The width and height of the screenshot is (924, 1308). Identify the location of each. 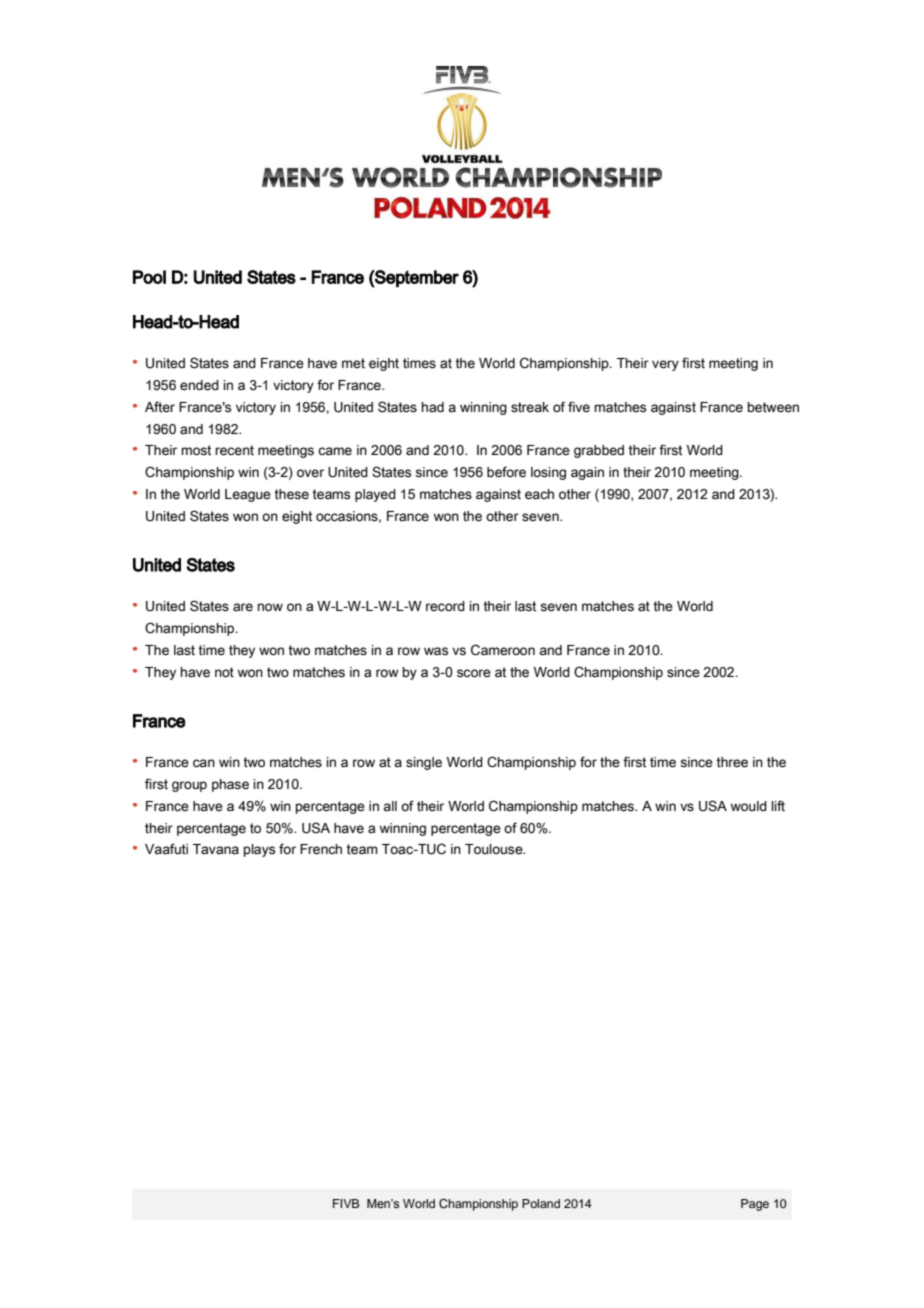
(539, 494).
